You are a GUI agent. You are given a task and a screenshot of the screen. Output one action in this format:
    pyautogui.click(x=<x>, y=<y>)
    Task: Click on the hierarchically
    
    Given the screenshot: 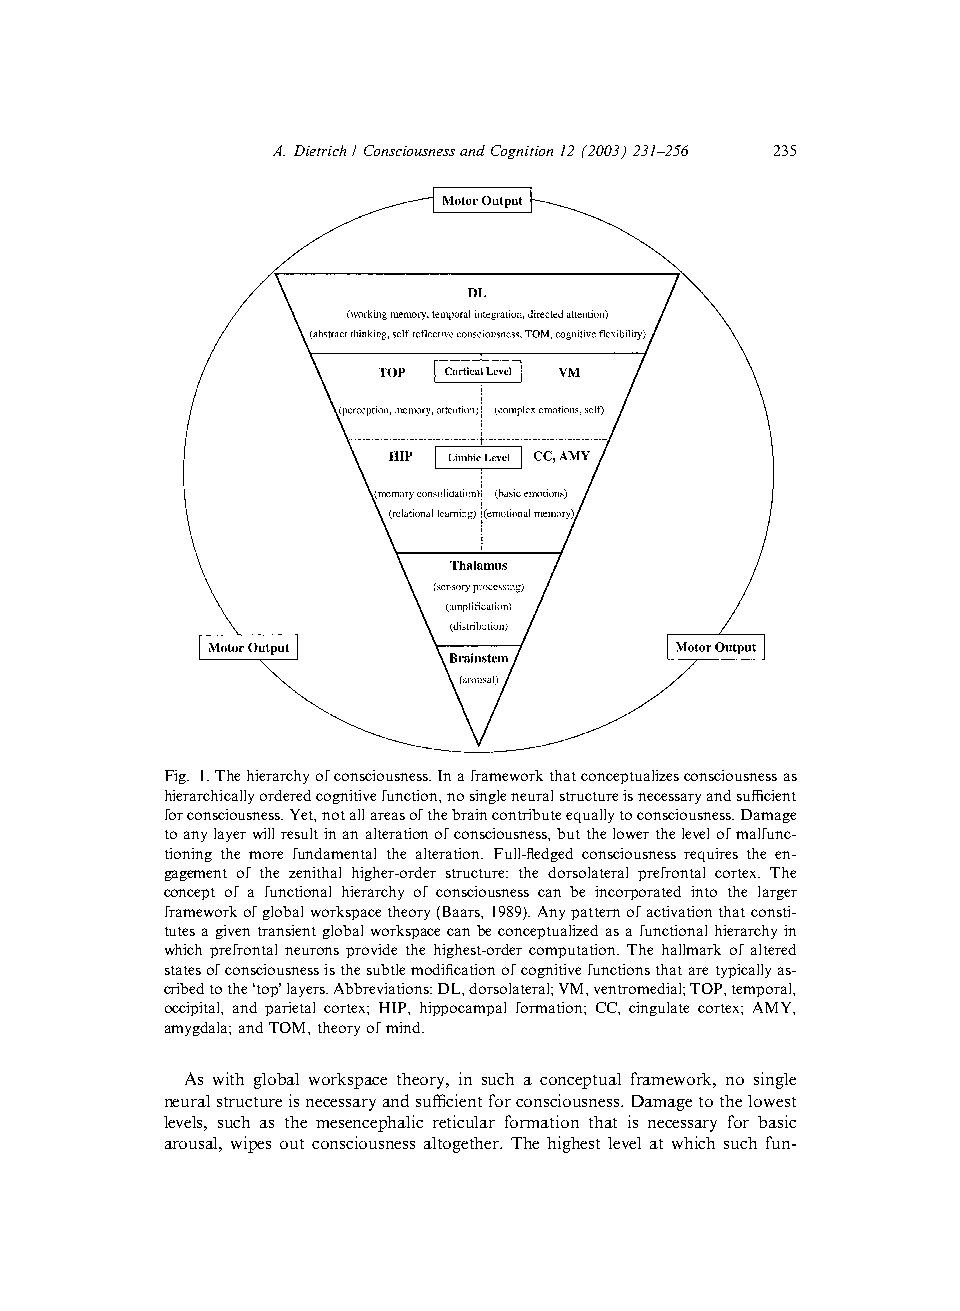 What is the action you would take?
    pyautogui.click(x=209, y=797)
